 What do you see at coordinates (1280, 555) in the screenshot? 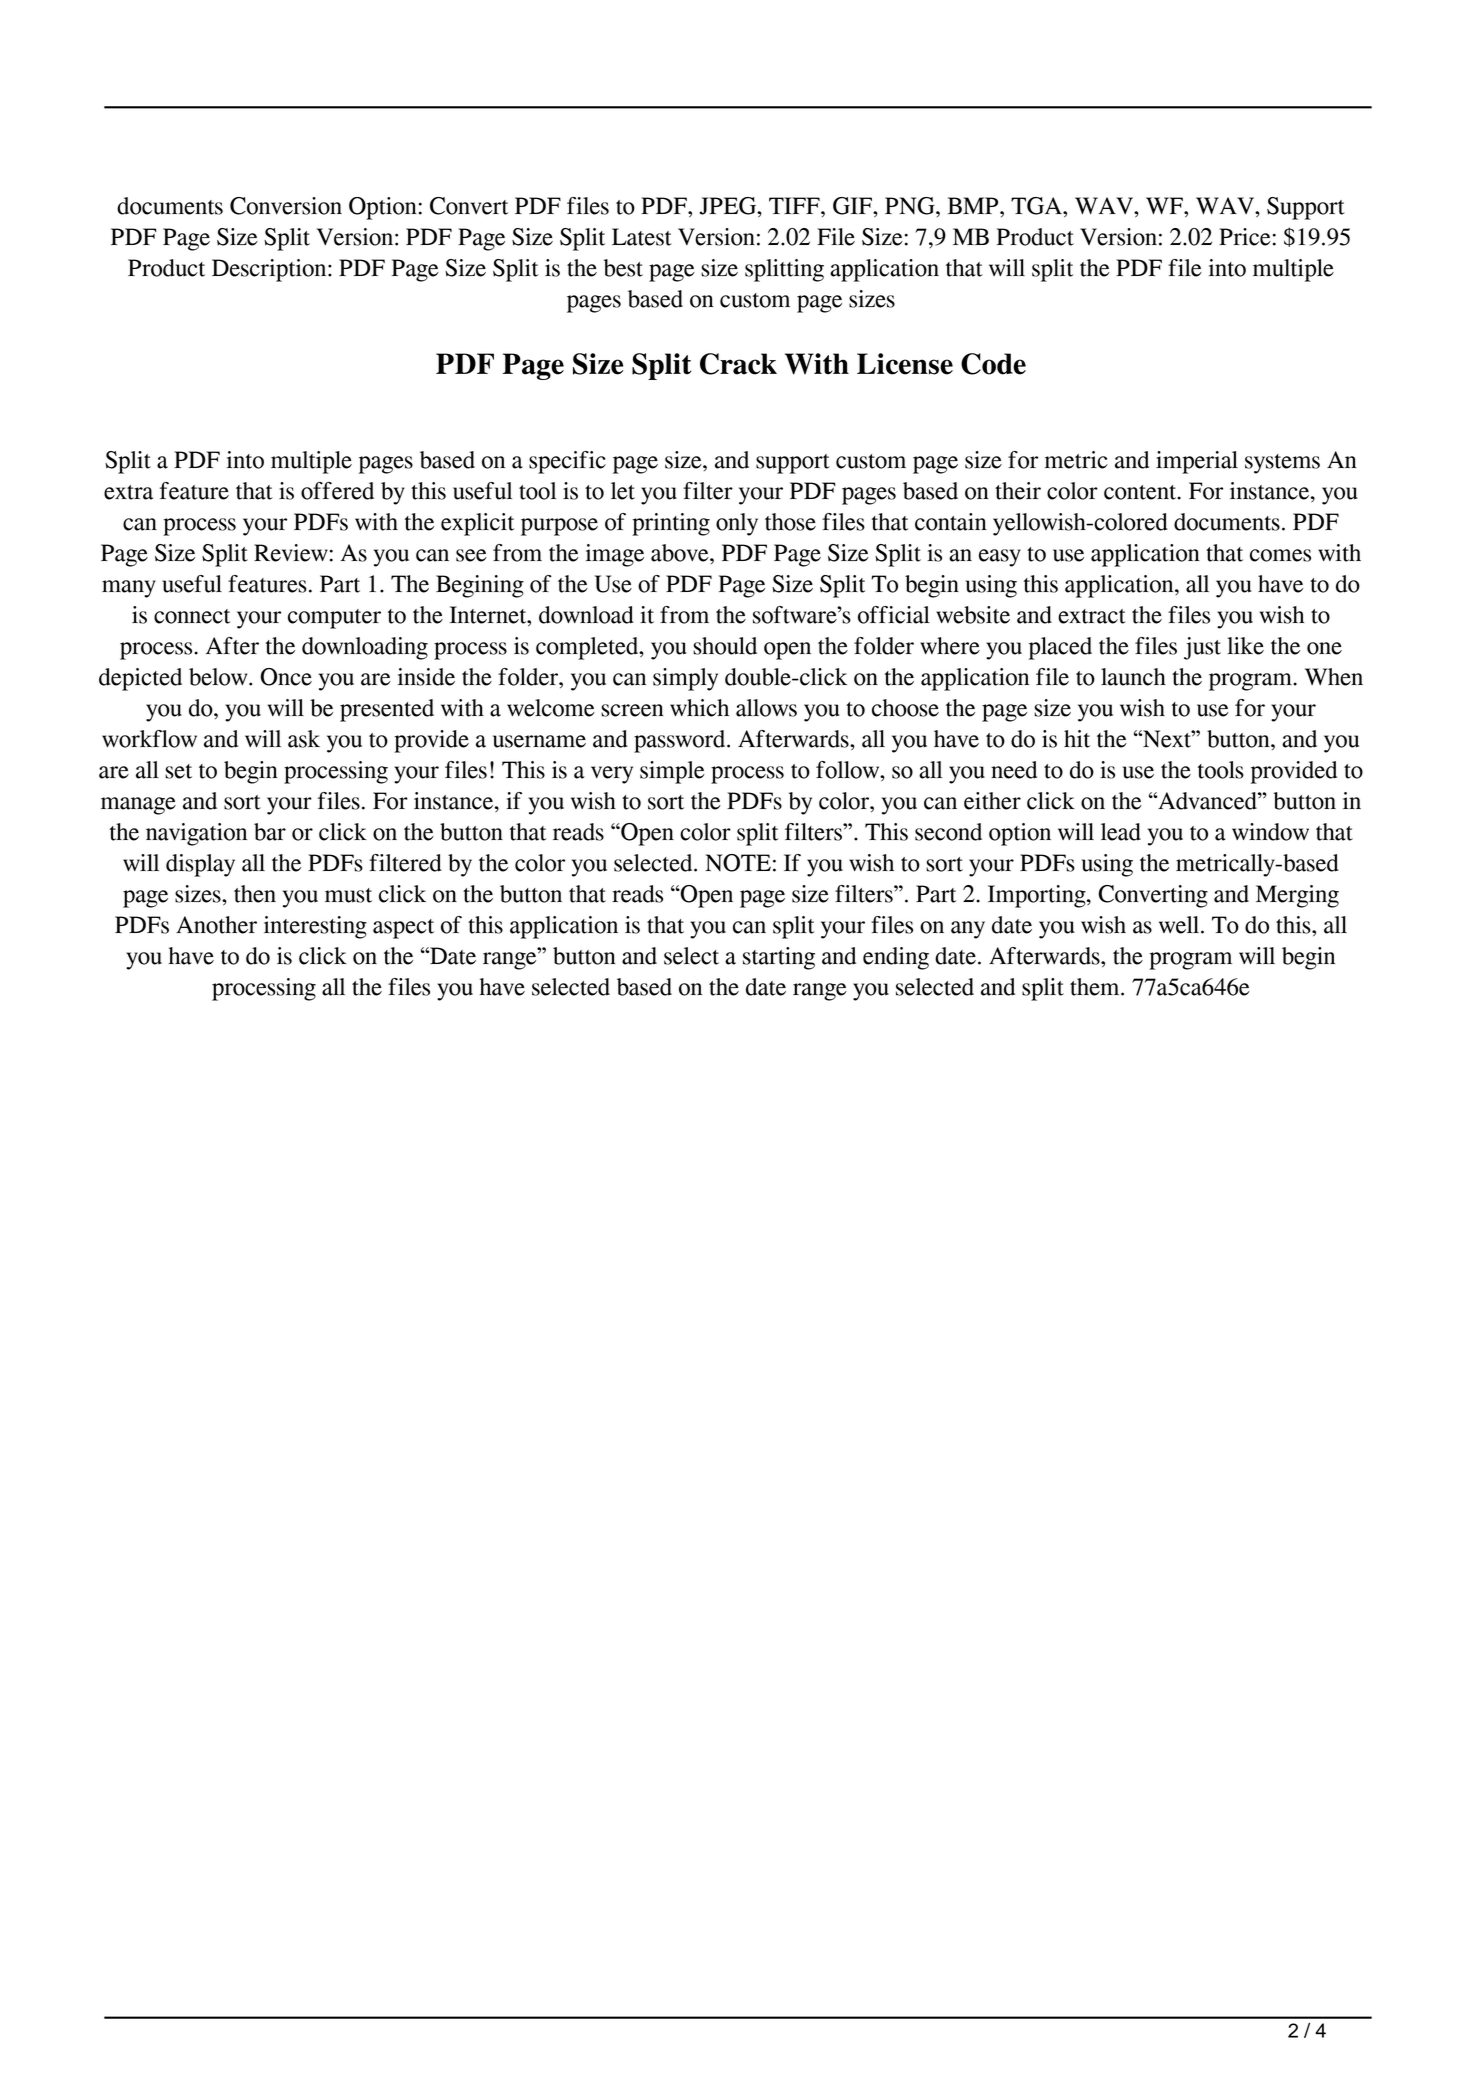
I see `comes` at bounding box center [1280, 555].
